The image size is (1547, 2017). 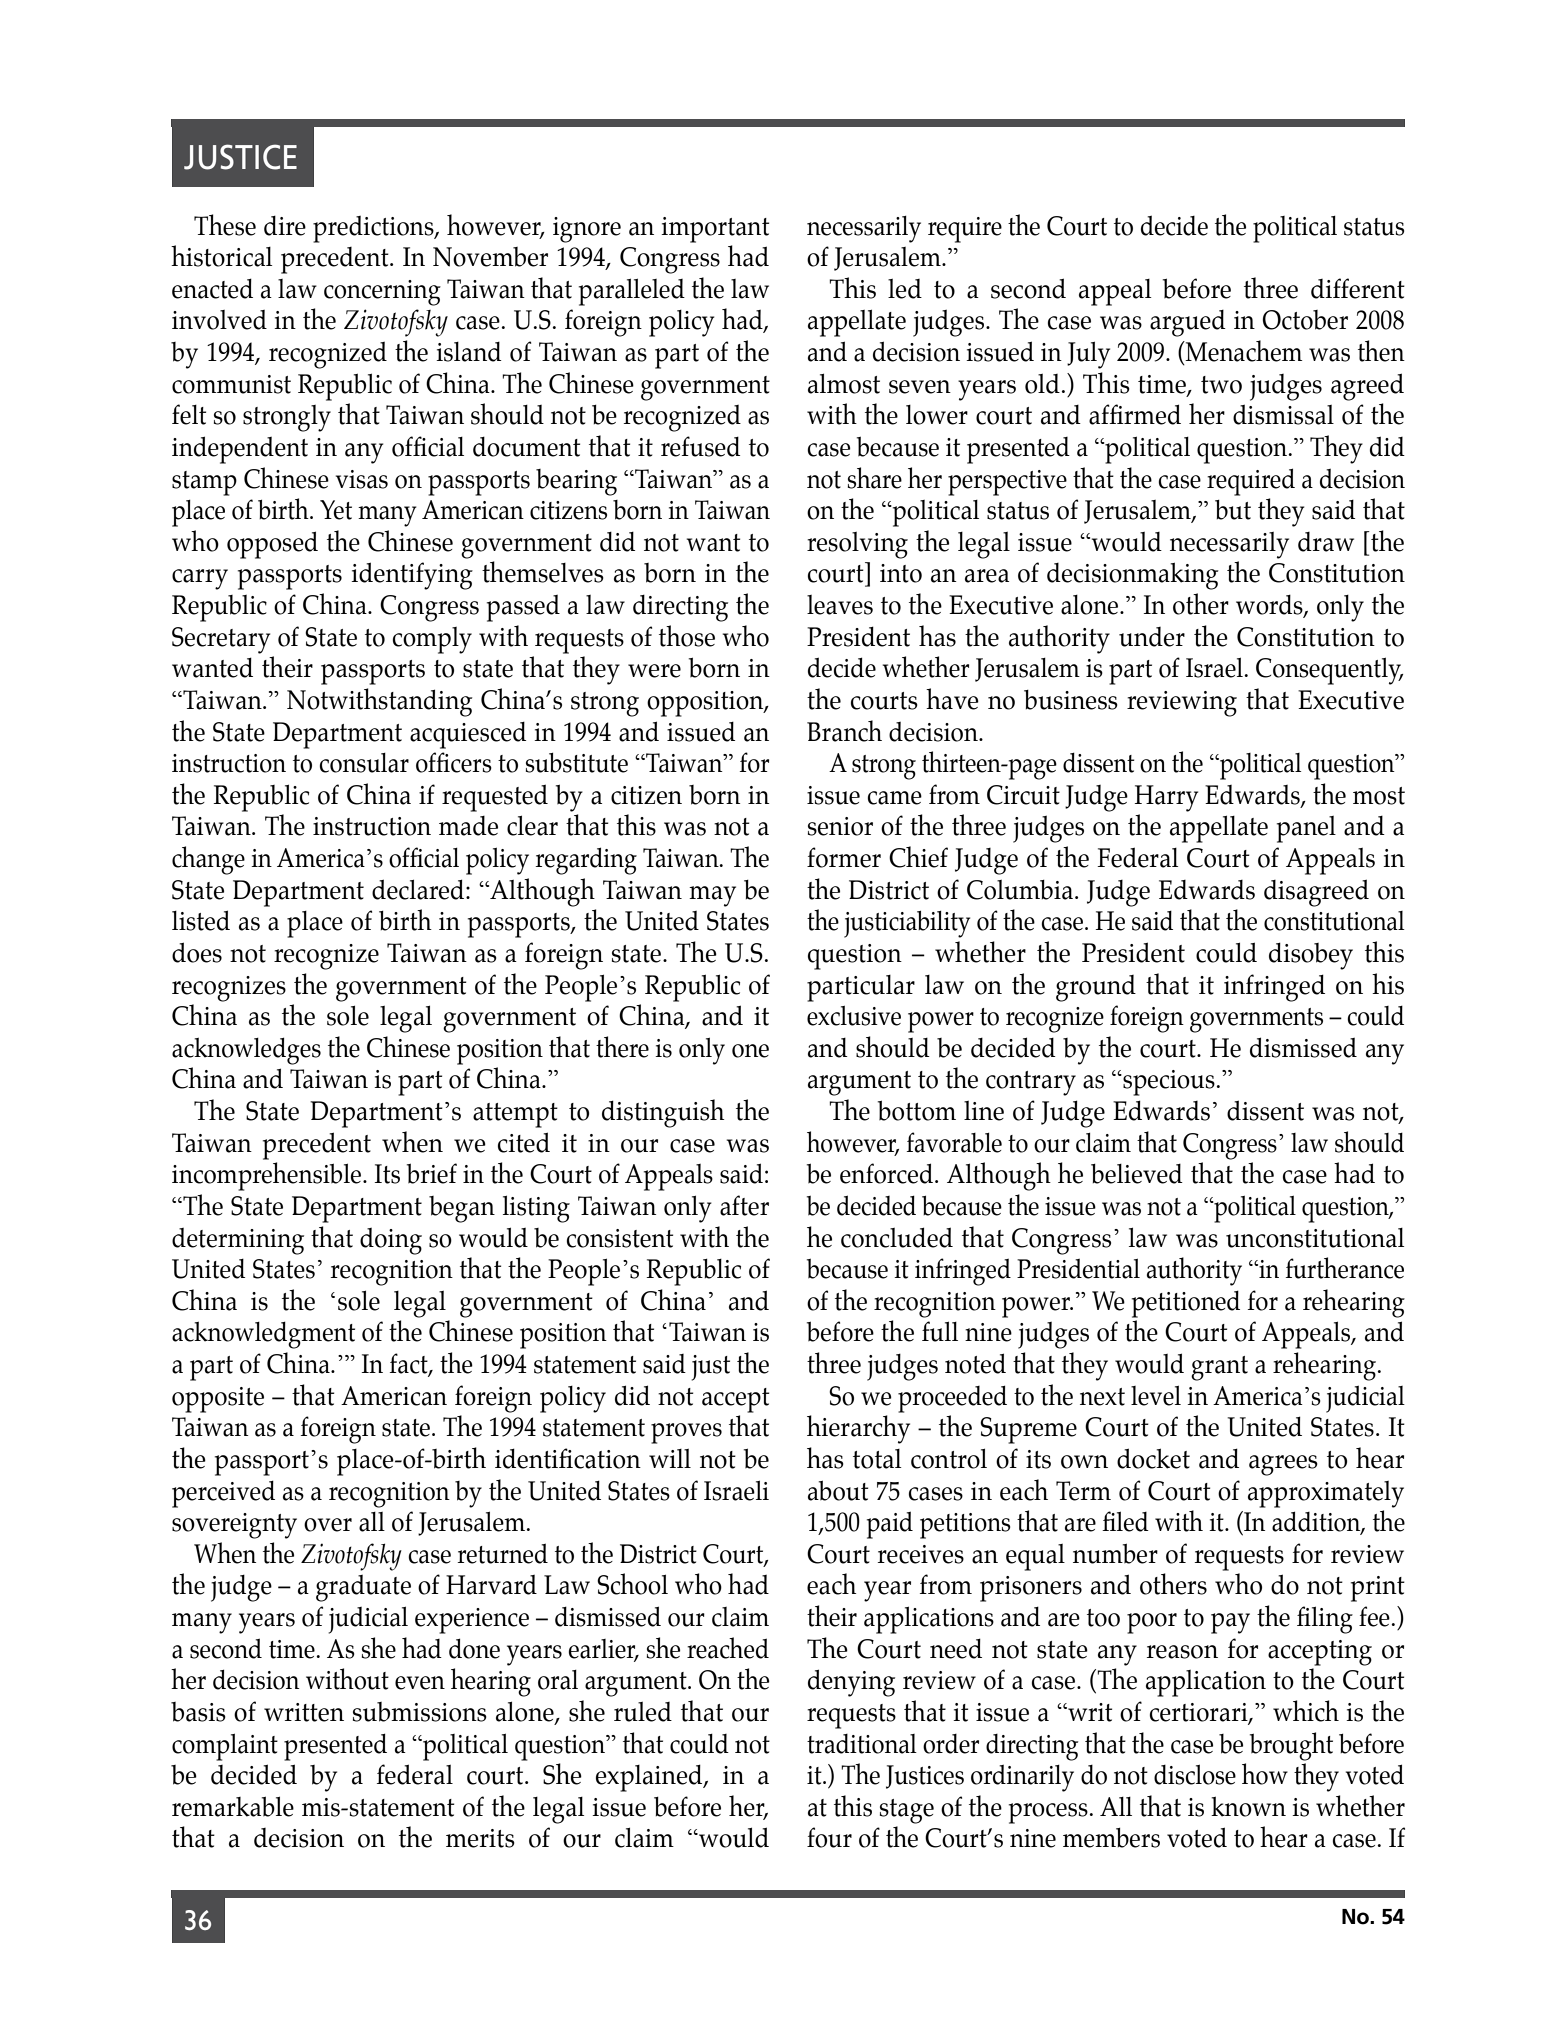 What do you see at coordinates (233, 1806) in the image?
I see `remarkable` at bounding box center [233, 1806].
